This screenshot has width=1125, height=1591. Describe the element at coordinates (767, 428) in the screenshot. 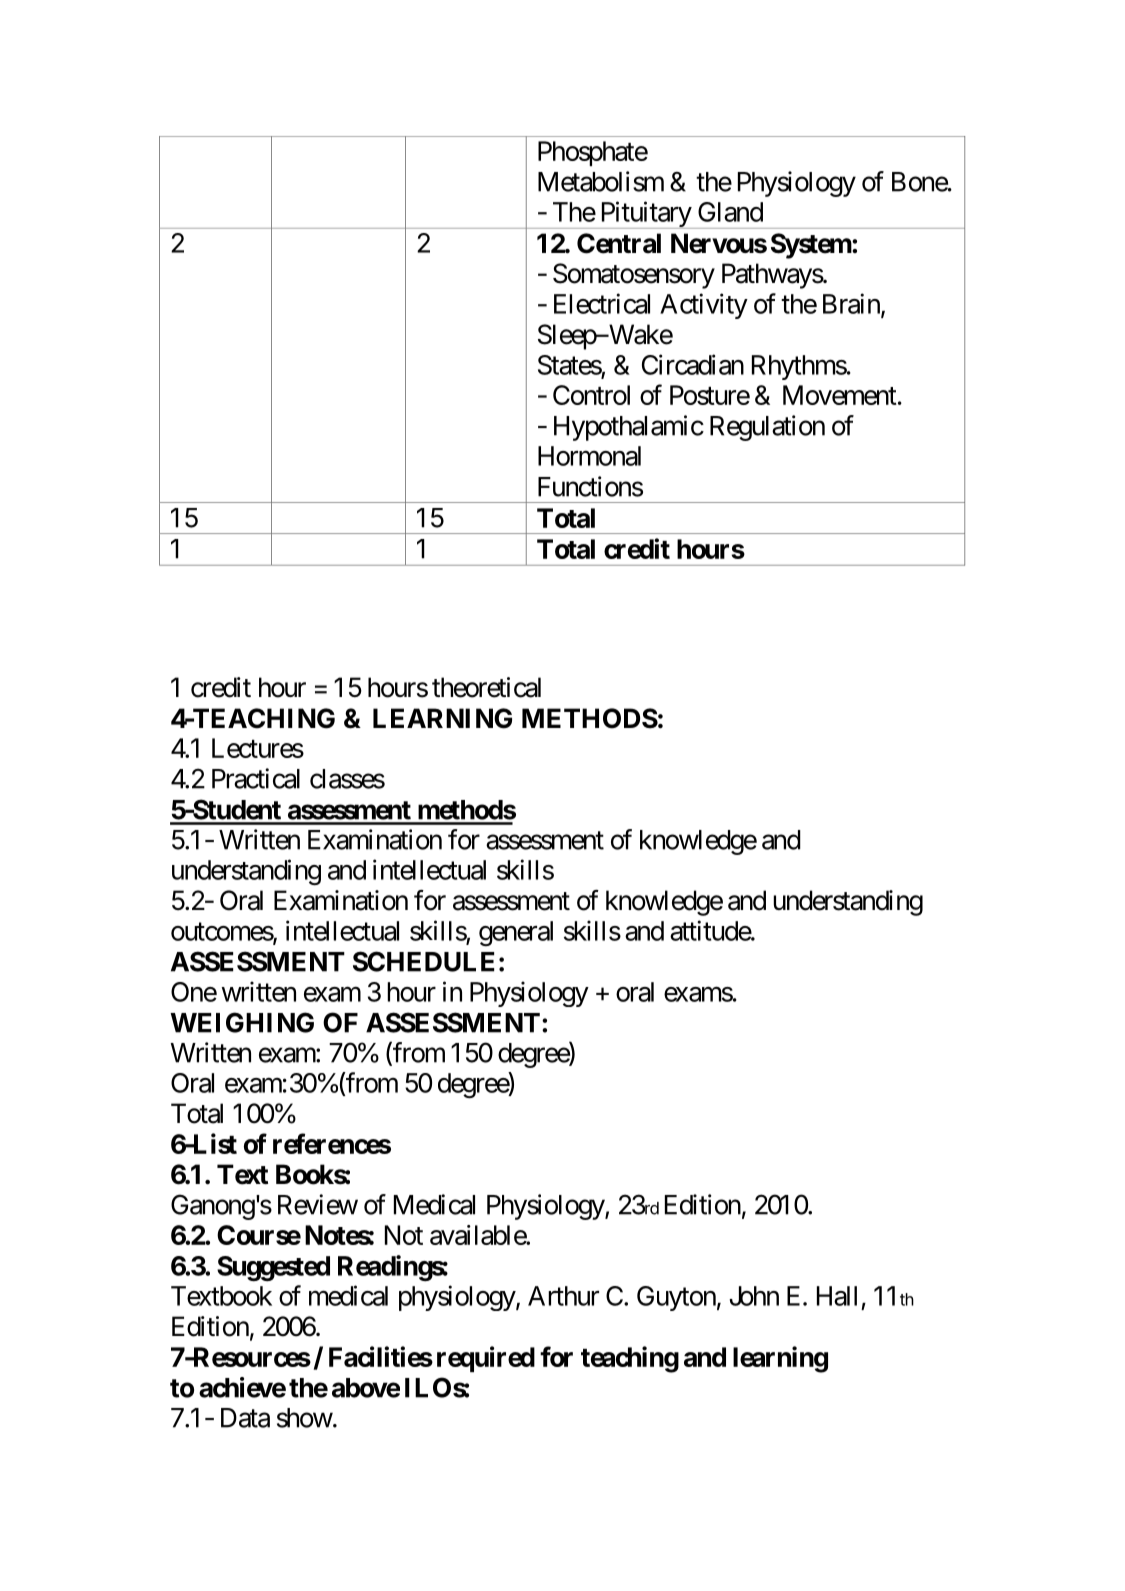

I see `Regulation` at that location.
